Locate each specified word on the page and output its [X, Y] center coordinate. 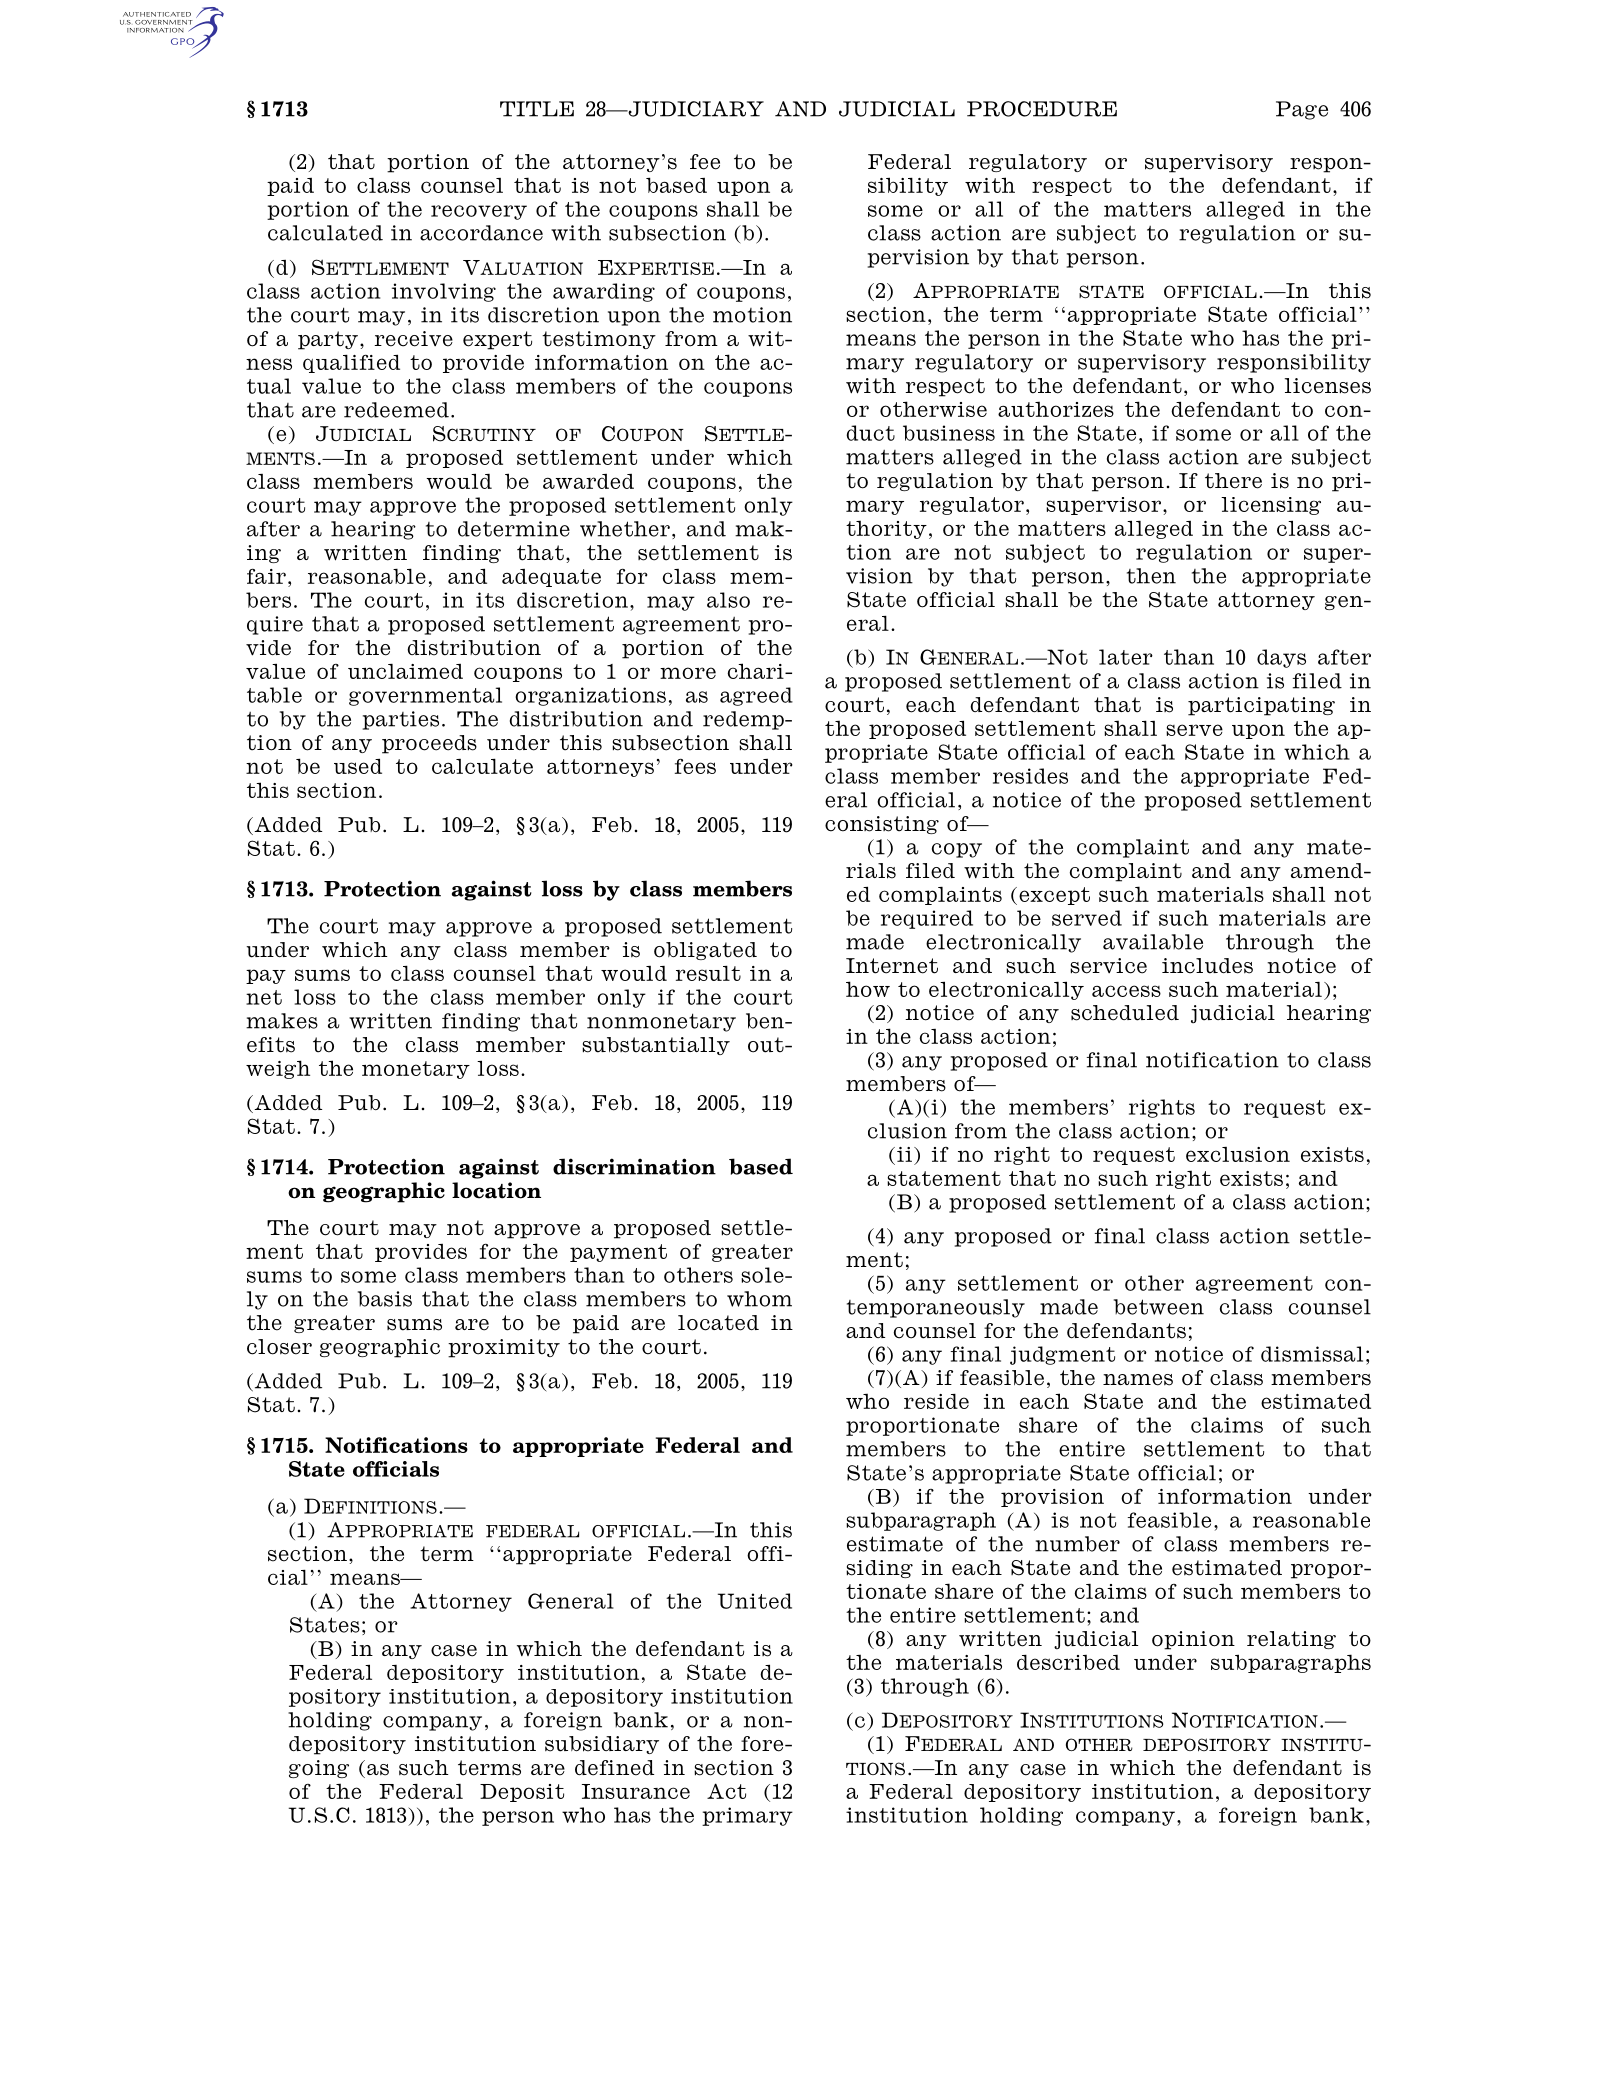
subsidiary [602, 1745]
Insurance [636, 1791]
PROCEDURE [1042, 109]
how [868, 989]
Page [1302, 110]
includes [1207, 966]
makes [282, 1021]
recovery [479, 212]
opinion [1193, 1640]
